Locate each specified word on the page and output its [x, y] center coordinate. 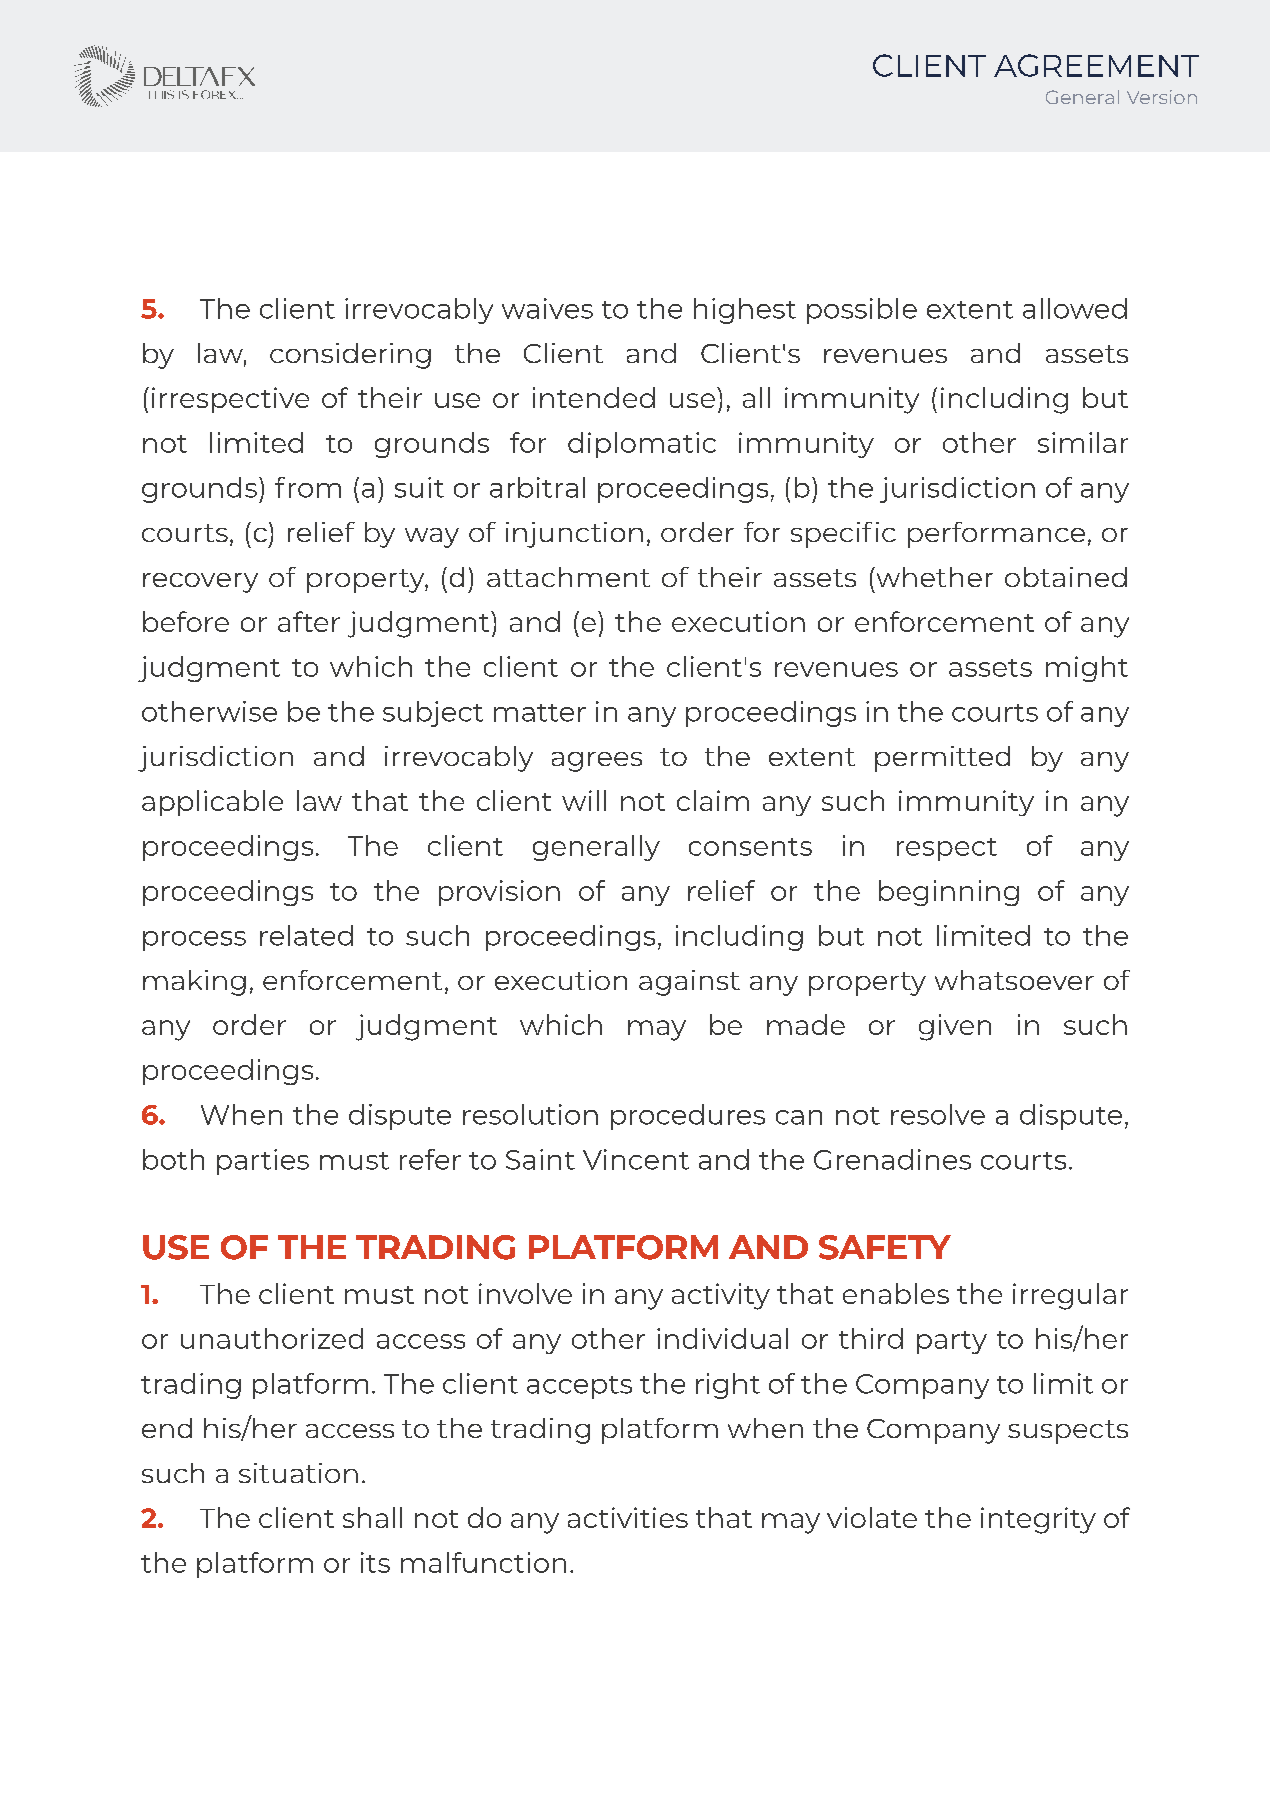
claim [713, 800]
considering [350, 356]
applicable [212, 803]
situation [298, 1473]
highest [745, 311]
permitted [942, 759]
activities [628, 1517]
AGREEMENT [1096, 65]
